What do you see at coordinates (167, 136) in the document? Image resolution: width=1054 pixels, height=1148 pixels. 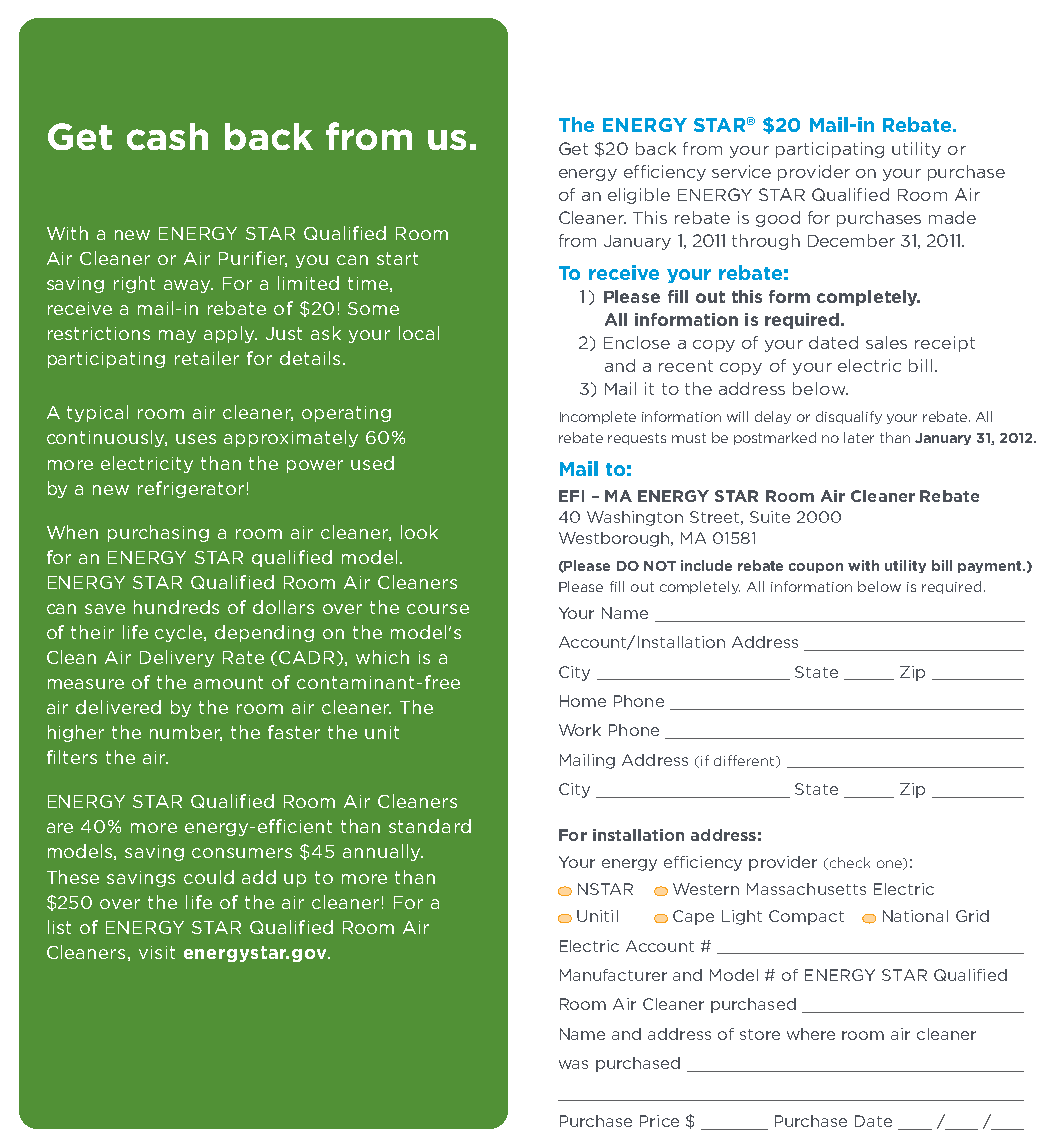 I see `cash` at bounding box center [167, 136].
